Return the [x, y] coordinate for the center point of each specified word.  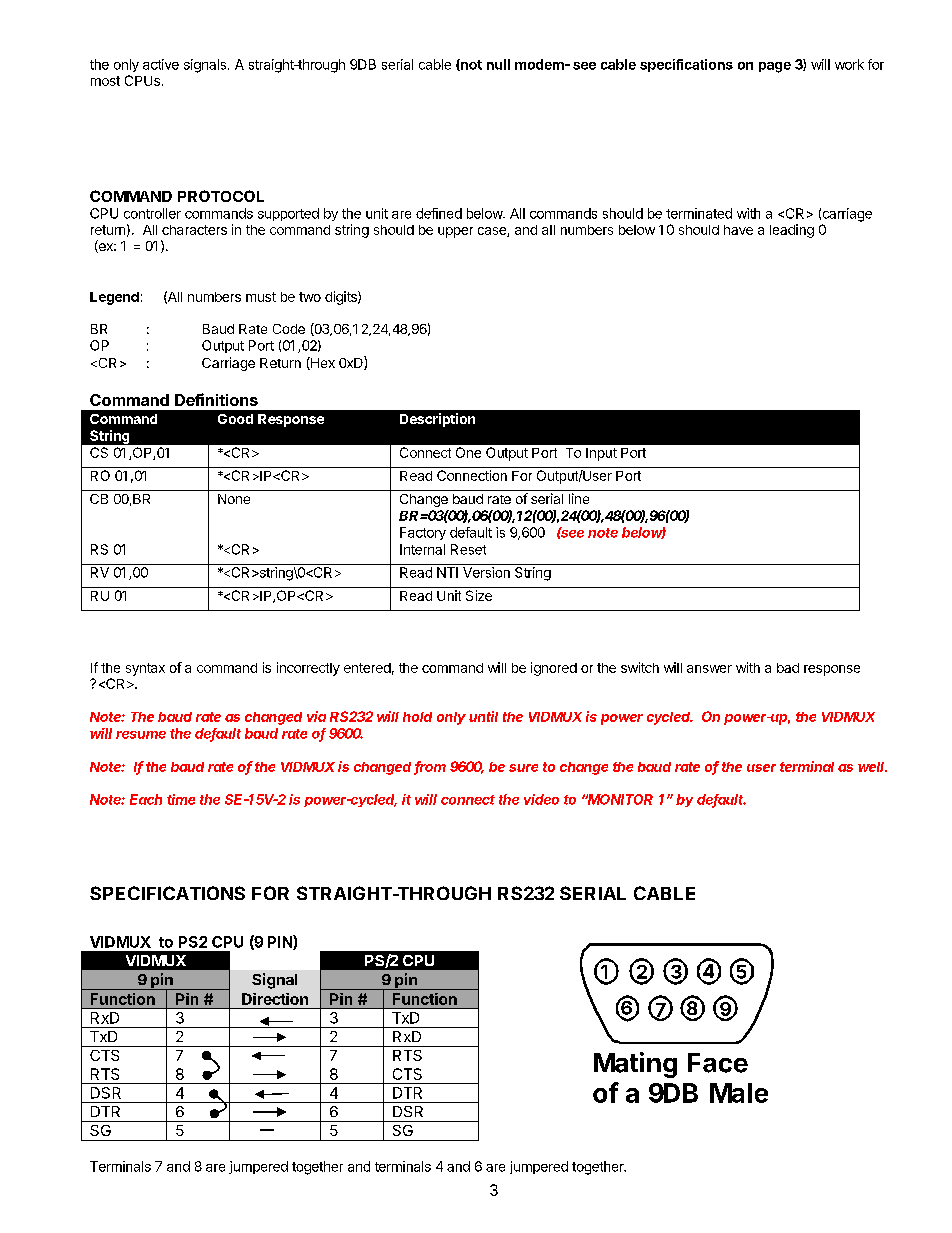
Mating [635, 1065]
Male [739, 1093]
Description [437, 420]
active [161, 64]
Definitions [216, 399]
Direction [275, 999]
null [498, 64]
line [579, 498]
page [775, 67]
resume [141, 735]
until [483, 716]
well [872, 767]
